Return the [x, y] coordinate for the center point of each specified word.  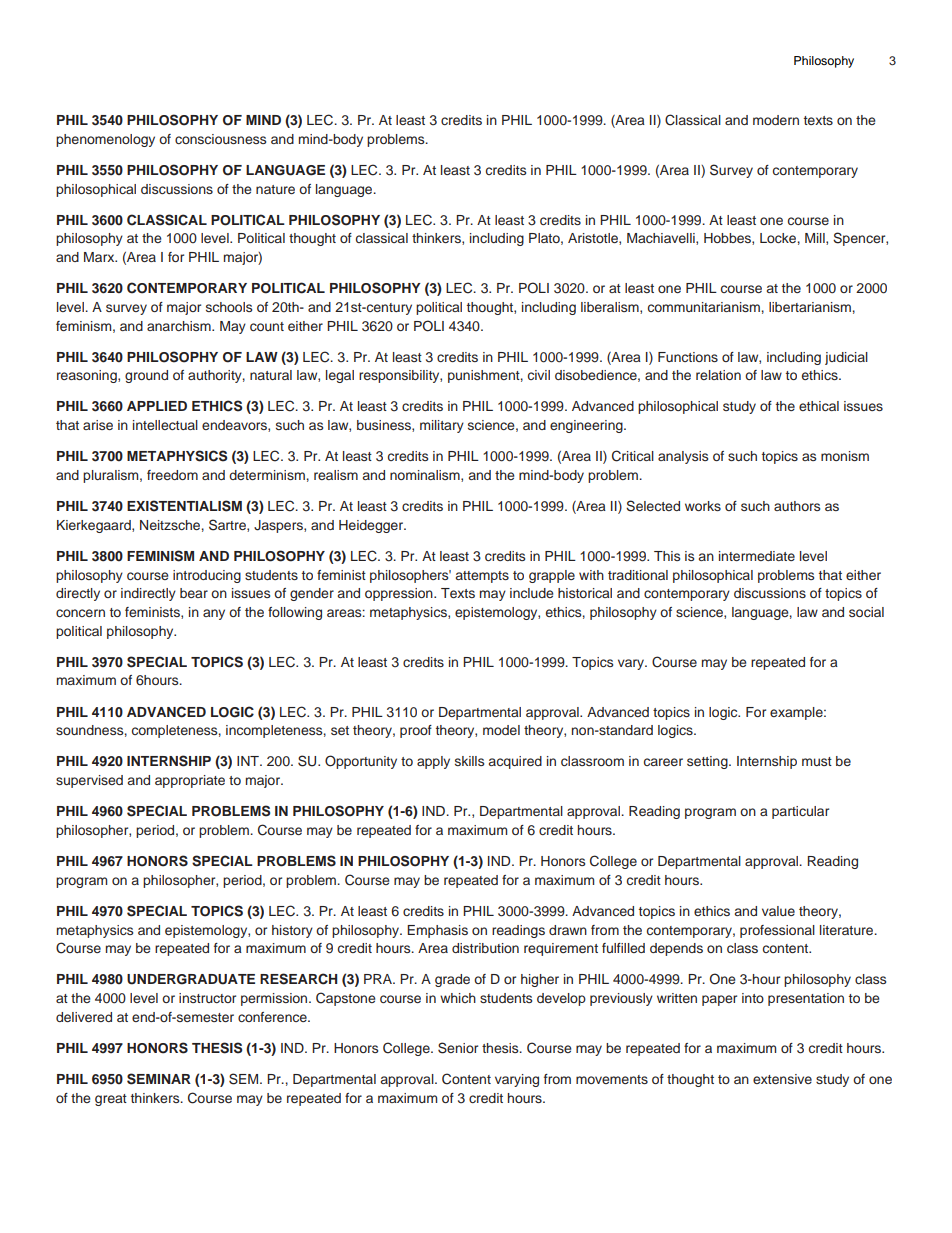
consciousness [220, 139]
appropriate [190, 781]
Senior [458, 1048]
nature [275, 189]
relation [718, 375]
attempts [482, 577]
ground [146, 376]
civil [539, 375]
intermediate [757, 556]
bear [194, 593]
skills [469, 761]
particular [800, 812]
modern [776, 120]
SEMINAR [159, 1079]
